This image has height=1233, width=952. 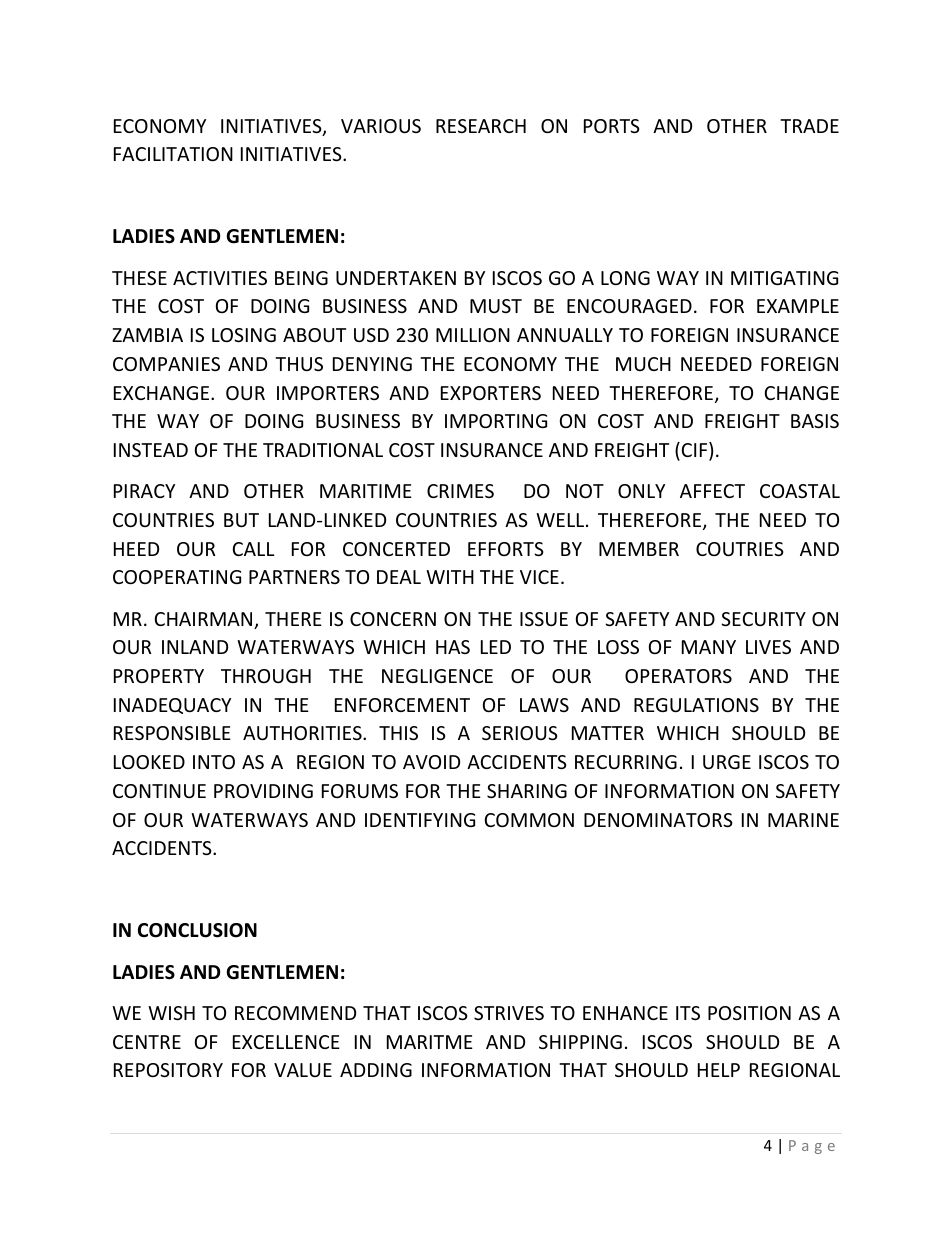 What do you see at coordinates (520, 733) in the image?
I see `SERIOUS` at bounding box center [520, 733].
